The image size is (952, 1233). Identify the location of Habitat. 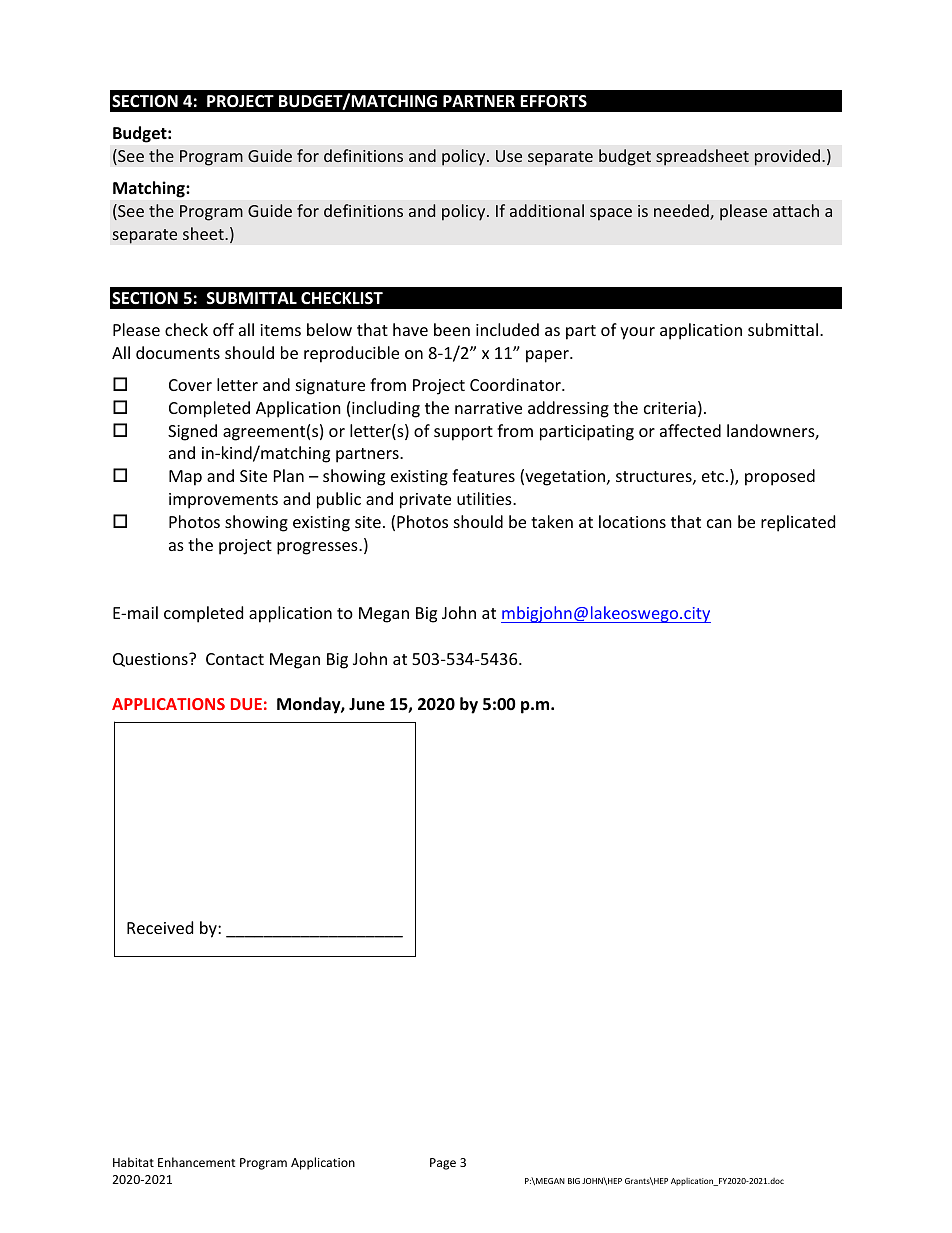
(133, 1162).
